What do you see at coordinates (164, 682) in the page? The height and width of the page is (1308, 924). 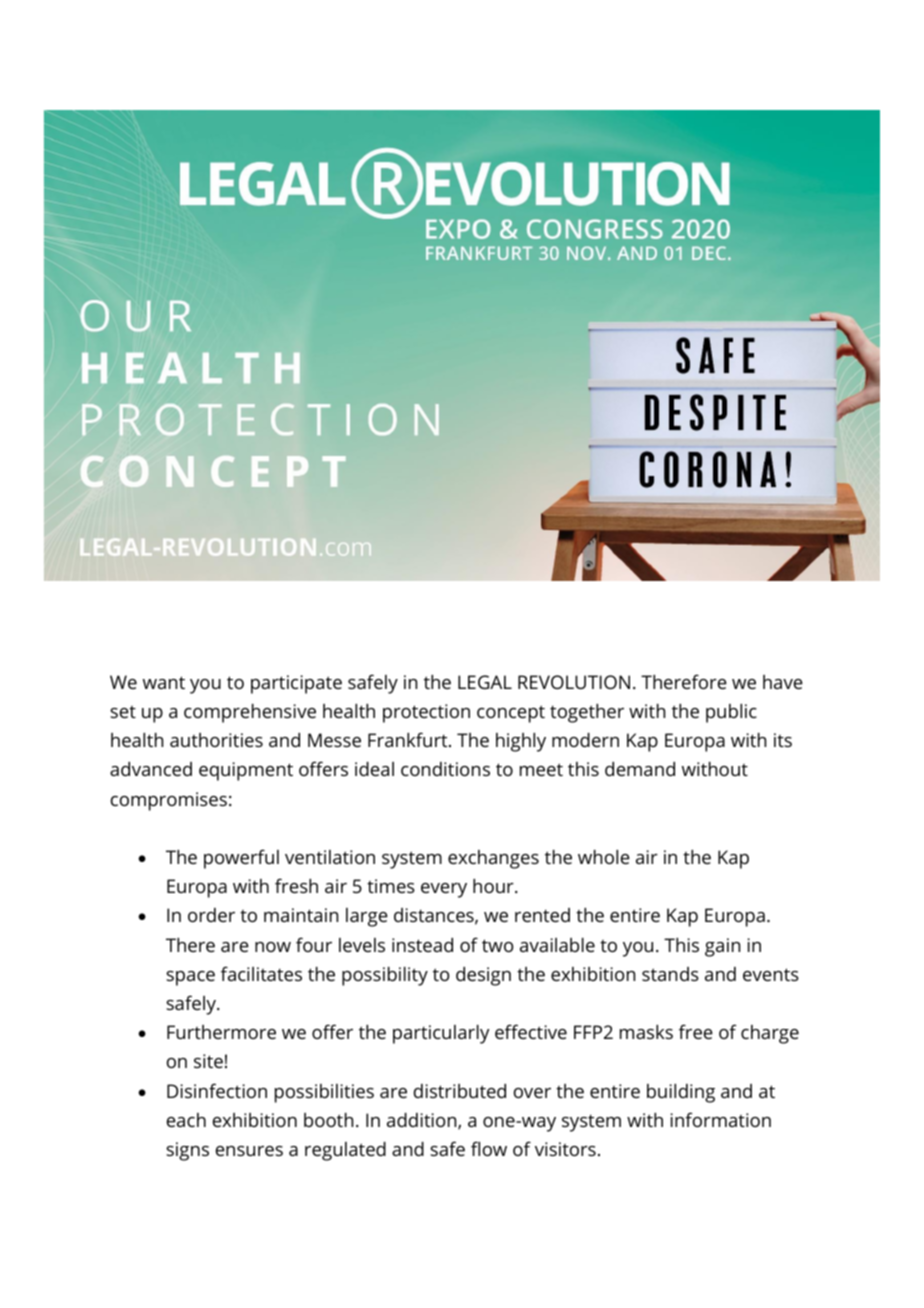 I see `want` at bounding box center [164, 682].
